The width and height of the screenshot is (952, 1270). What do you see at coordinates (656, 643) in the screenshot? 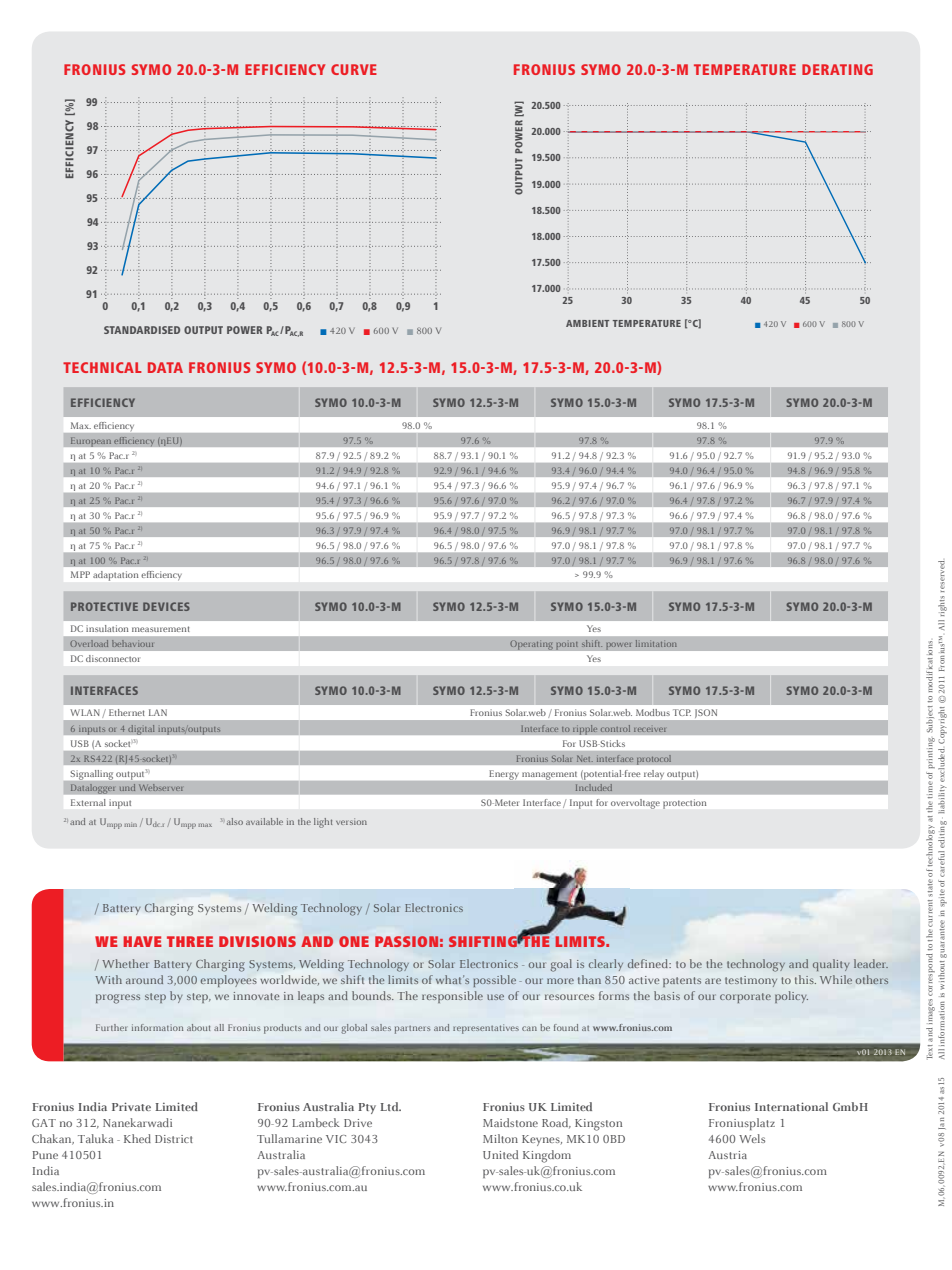
I see `limitation` at bounding box center [656, 643].
